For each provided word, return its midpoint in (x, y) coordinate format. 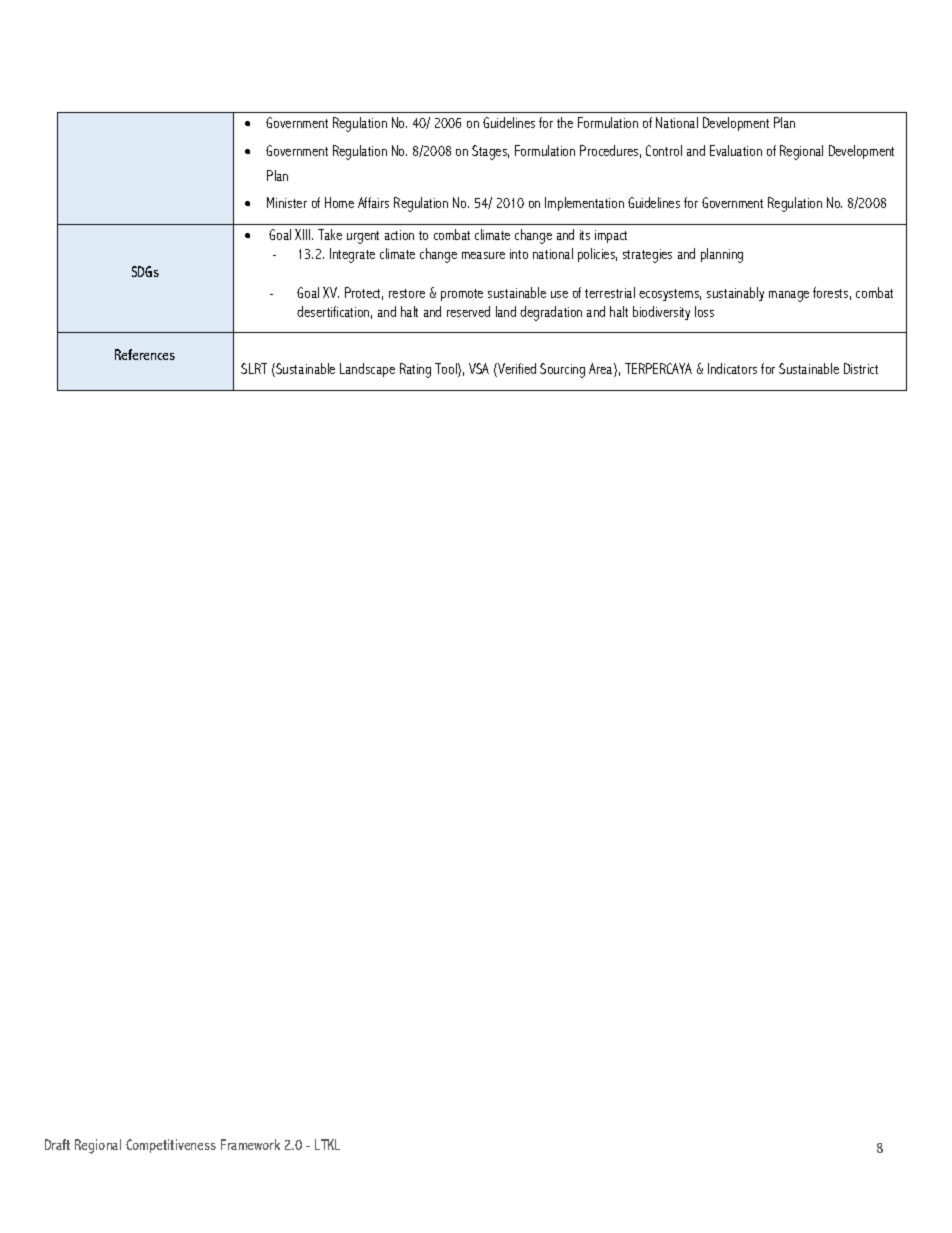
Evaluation (736, 150)
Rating (415, 370)
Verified (516, 370)
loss (704, 311)
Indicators (732, 368)
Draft (57, 1144)
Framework (250, 1144)
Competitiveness (171, 1146)
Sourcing (562, 370)
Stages (490, 152)
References (145, 354)
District (861, 368)
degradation (551, 313)
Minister (287, 202)
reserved (468, 311)
